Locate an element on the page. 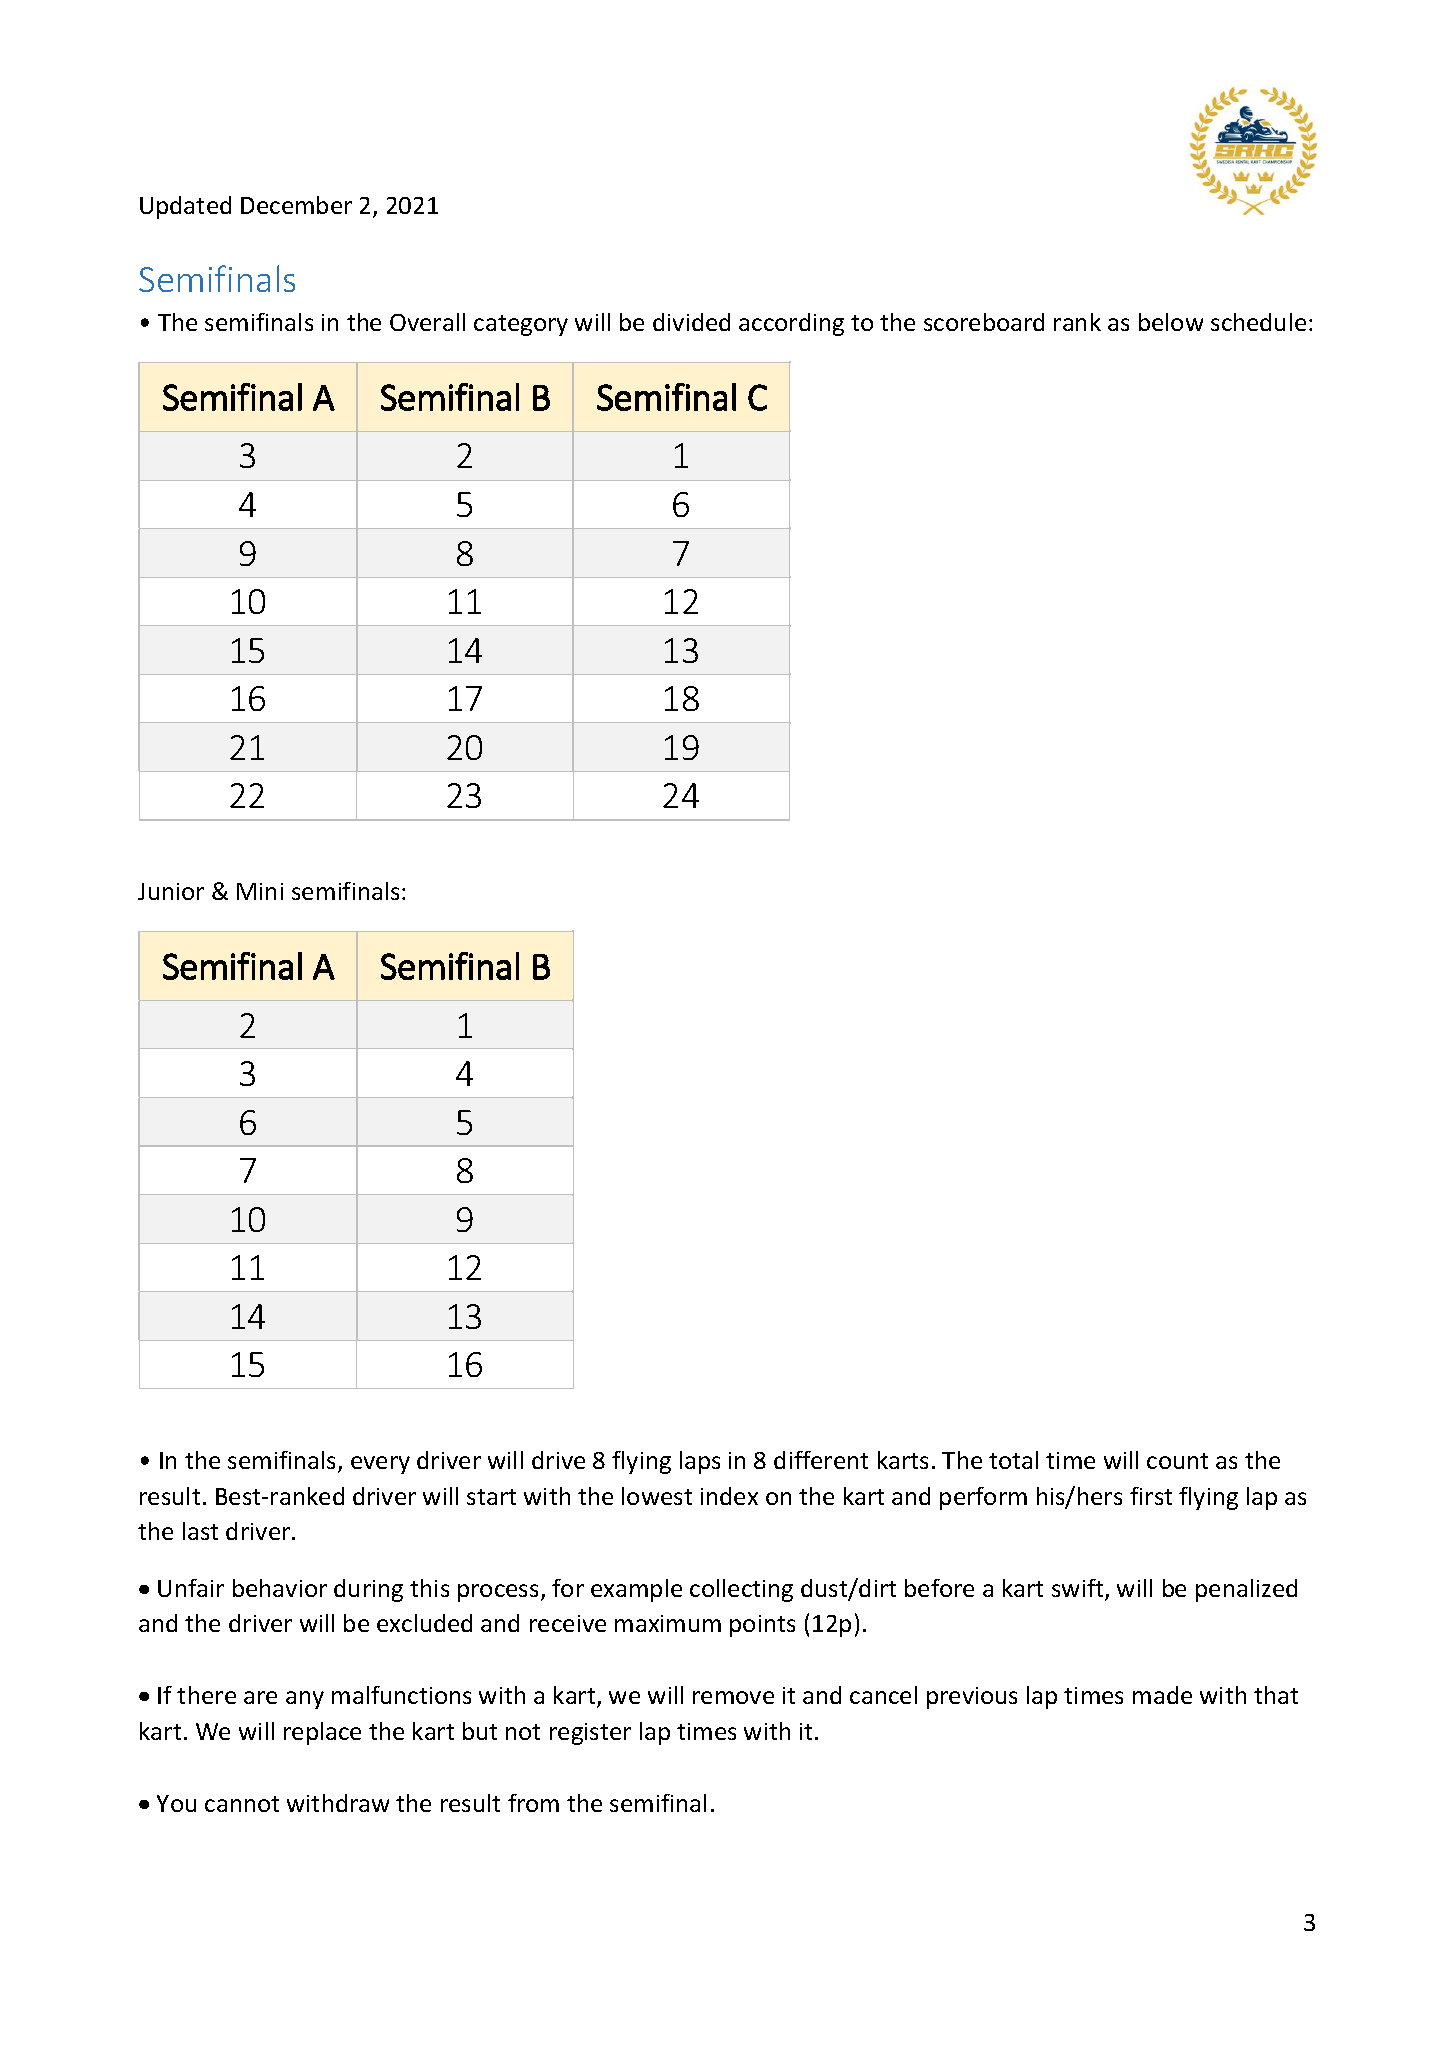  Junior is located at coordinates (171, 891).
